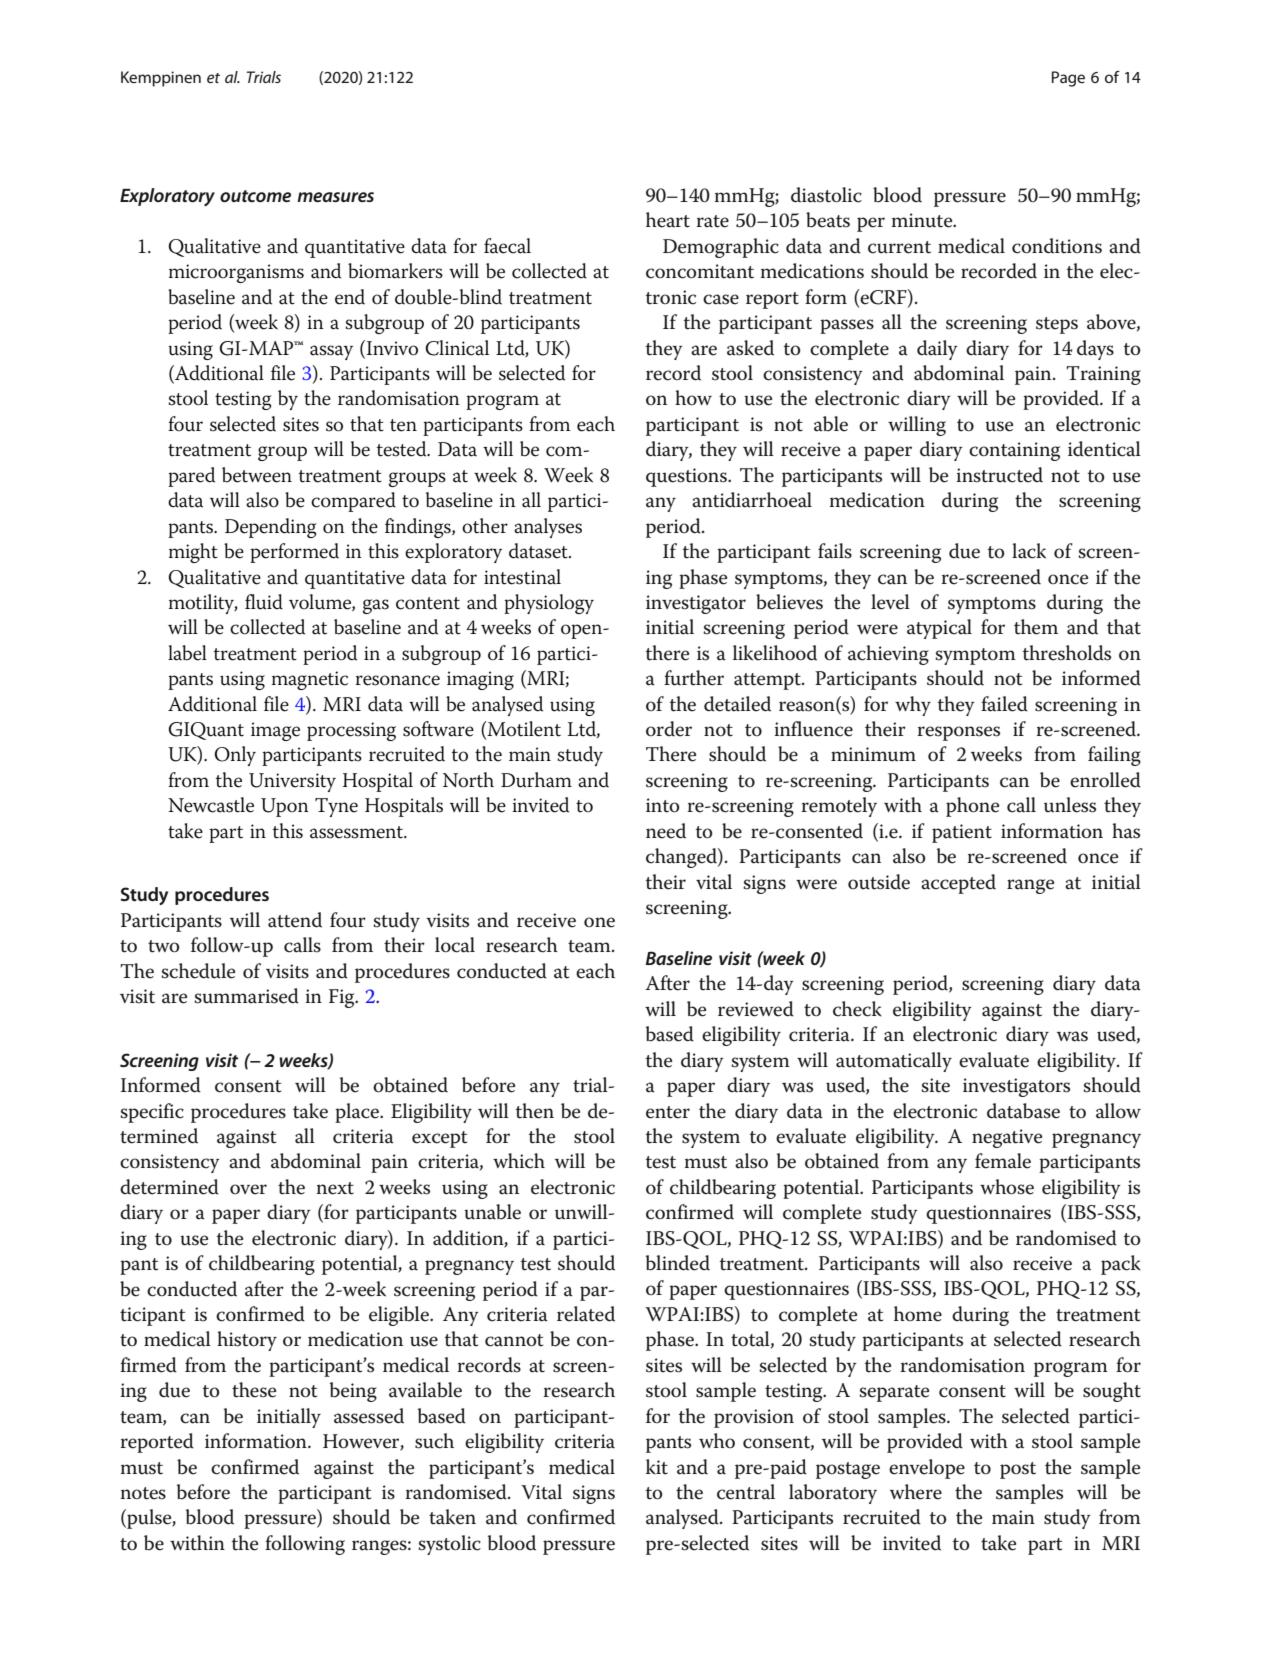 Image resolution: width=1261 pixels, height=1676 pixels. What do you see at coordinates (255, 196) in the screenshot?
I see `outcome` at bounding box center [255, 196].
